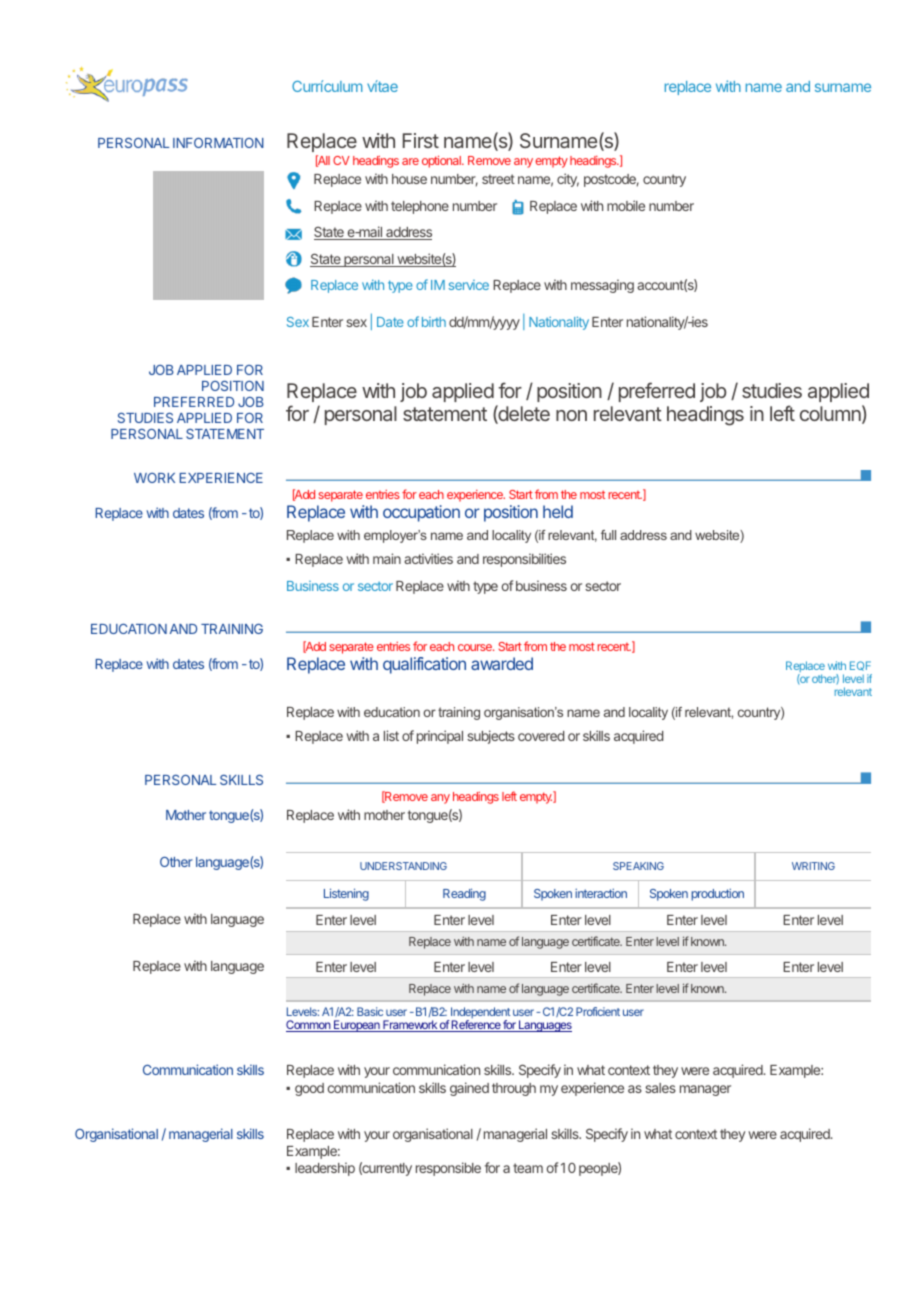 Image resolution: width=924 pixels, height=1308 pixels. Describe the element at coordinates (491, 737) in the screenshot. I see `subjects` at that location.
